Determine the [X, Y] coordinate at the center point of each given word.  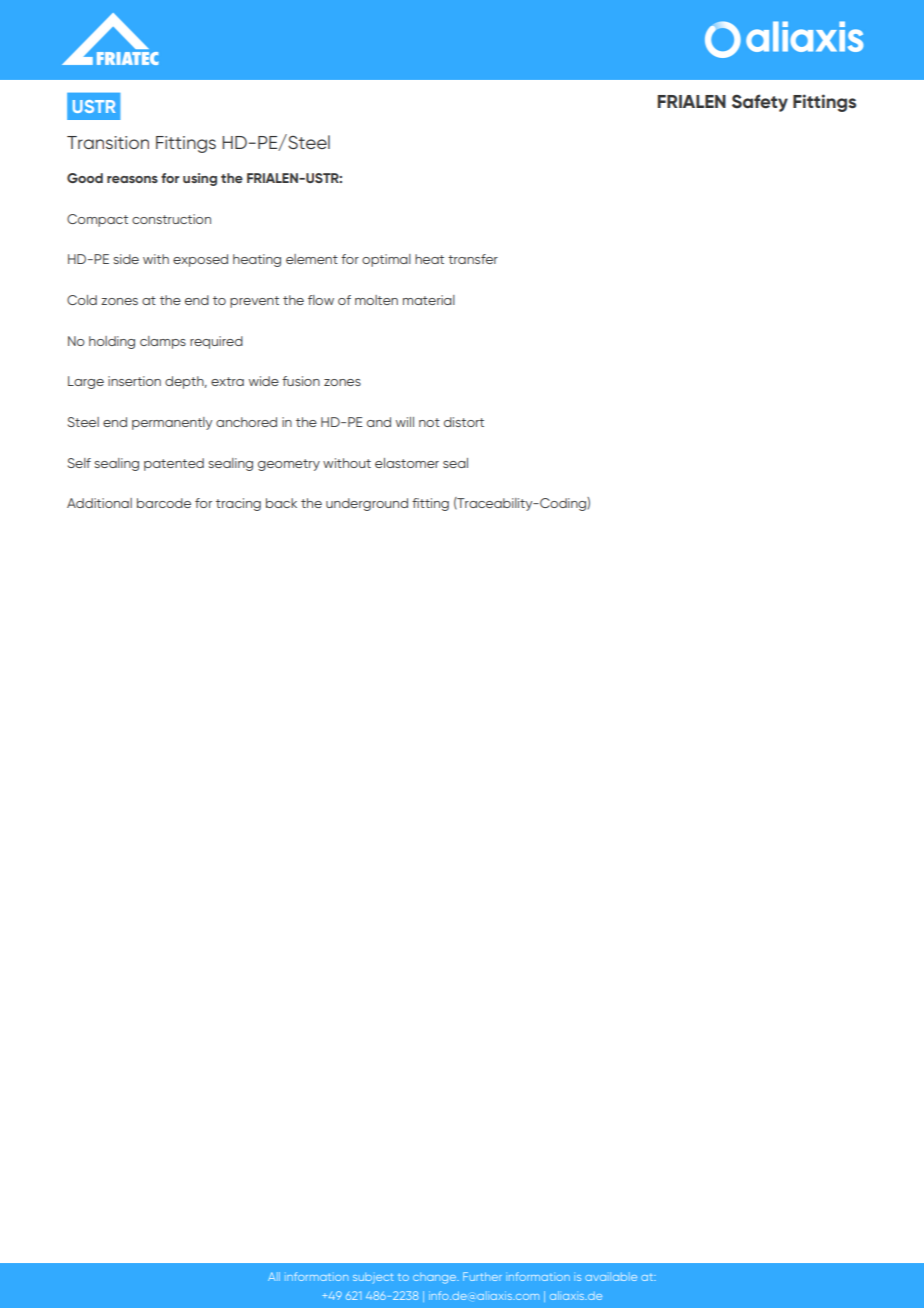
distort [464, 422]
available [611, 1276]
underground [367, 504]
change [435, 1278]
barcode [164, 503]
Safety [760, 103]
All [274, 1276]
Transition [108, 142]
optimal [386, 260]
